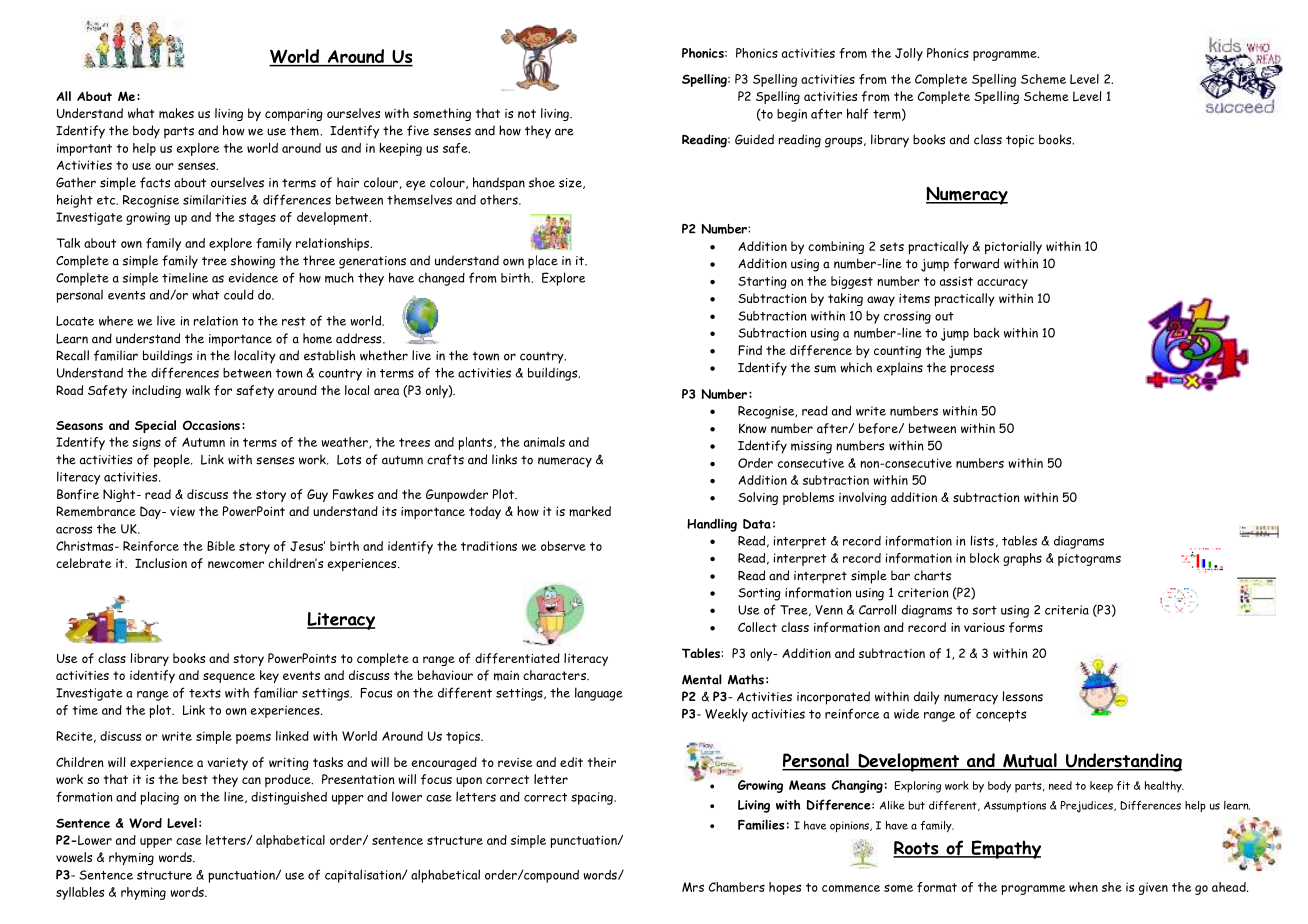  Describe the element at coordinates (1067, 610) in the screenshot. I see `criteria` at that location.
